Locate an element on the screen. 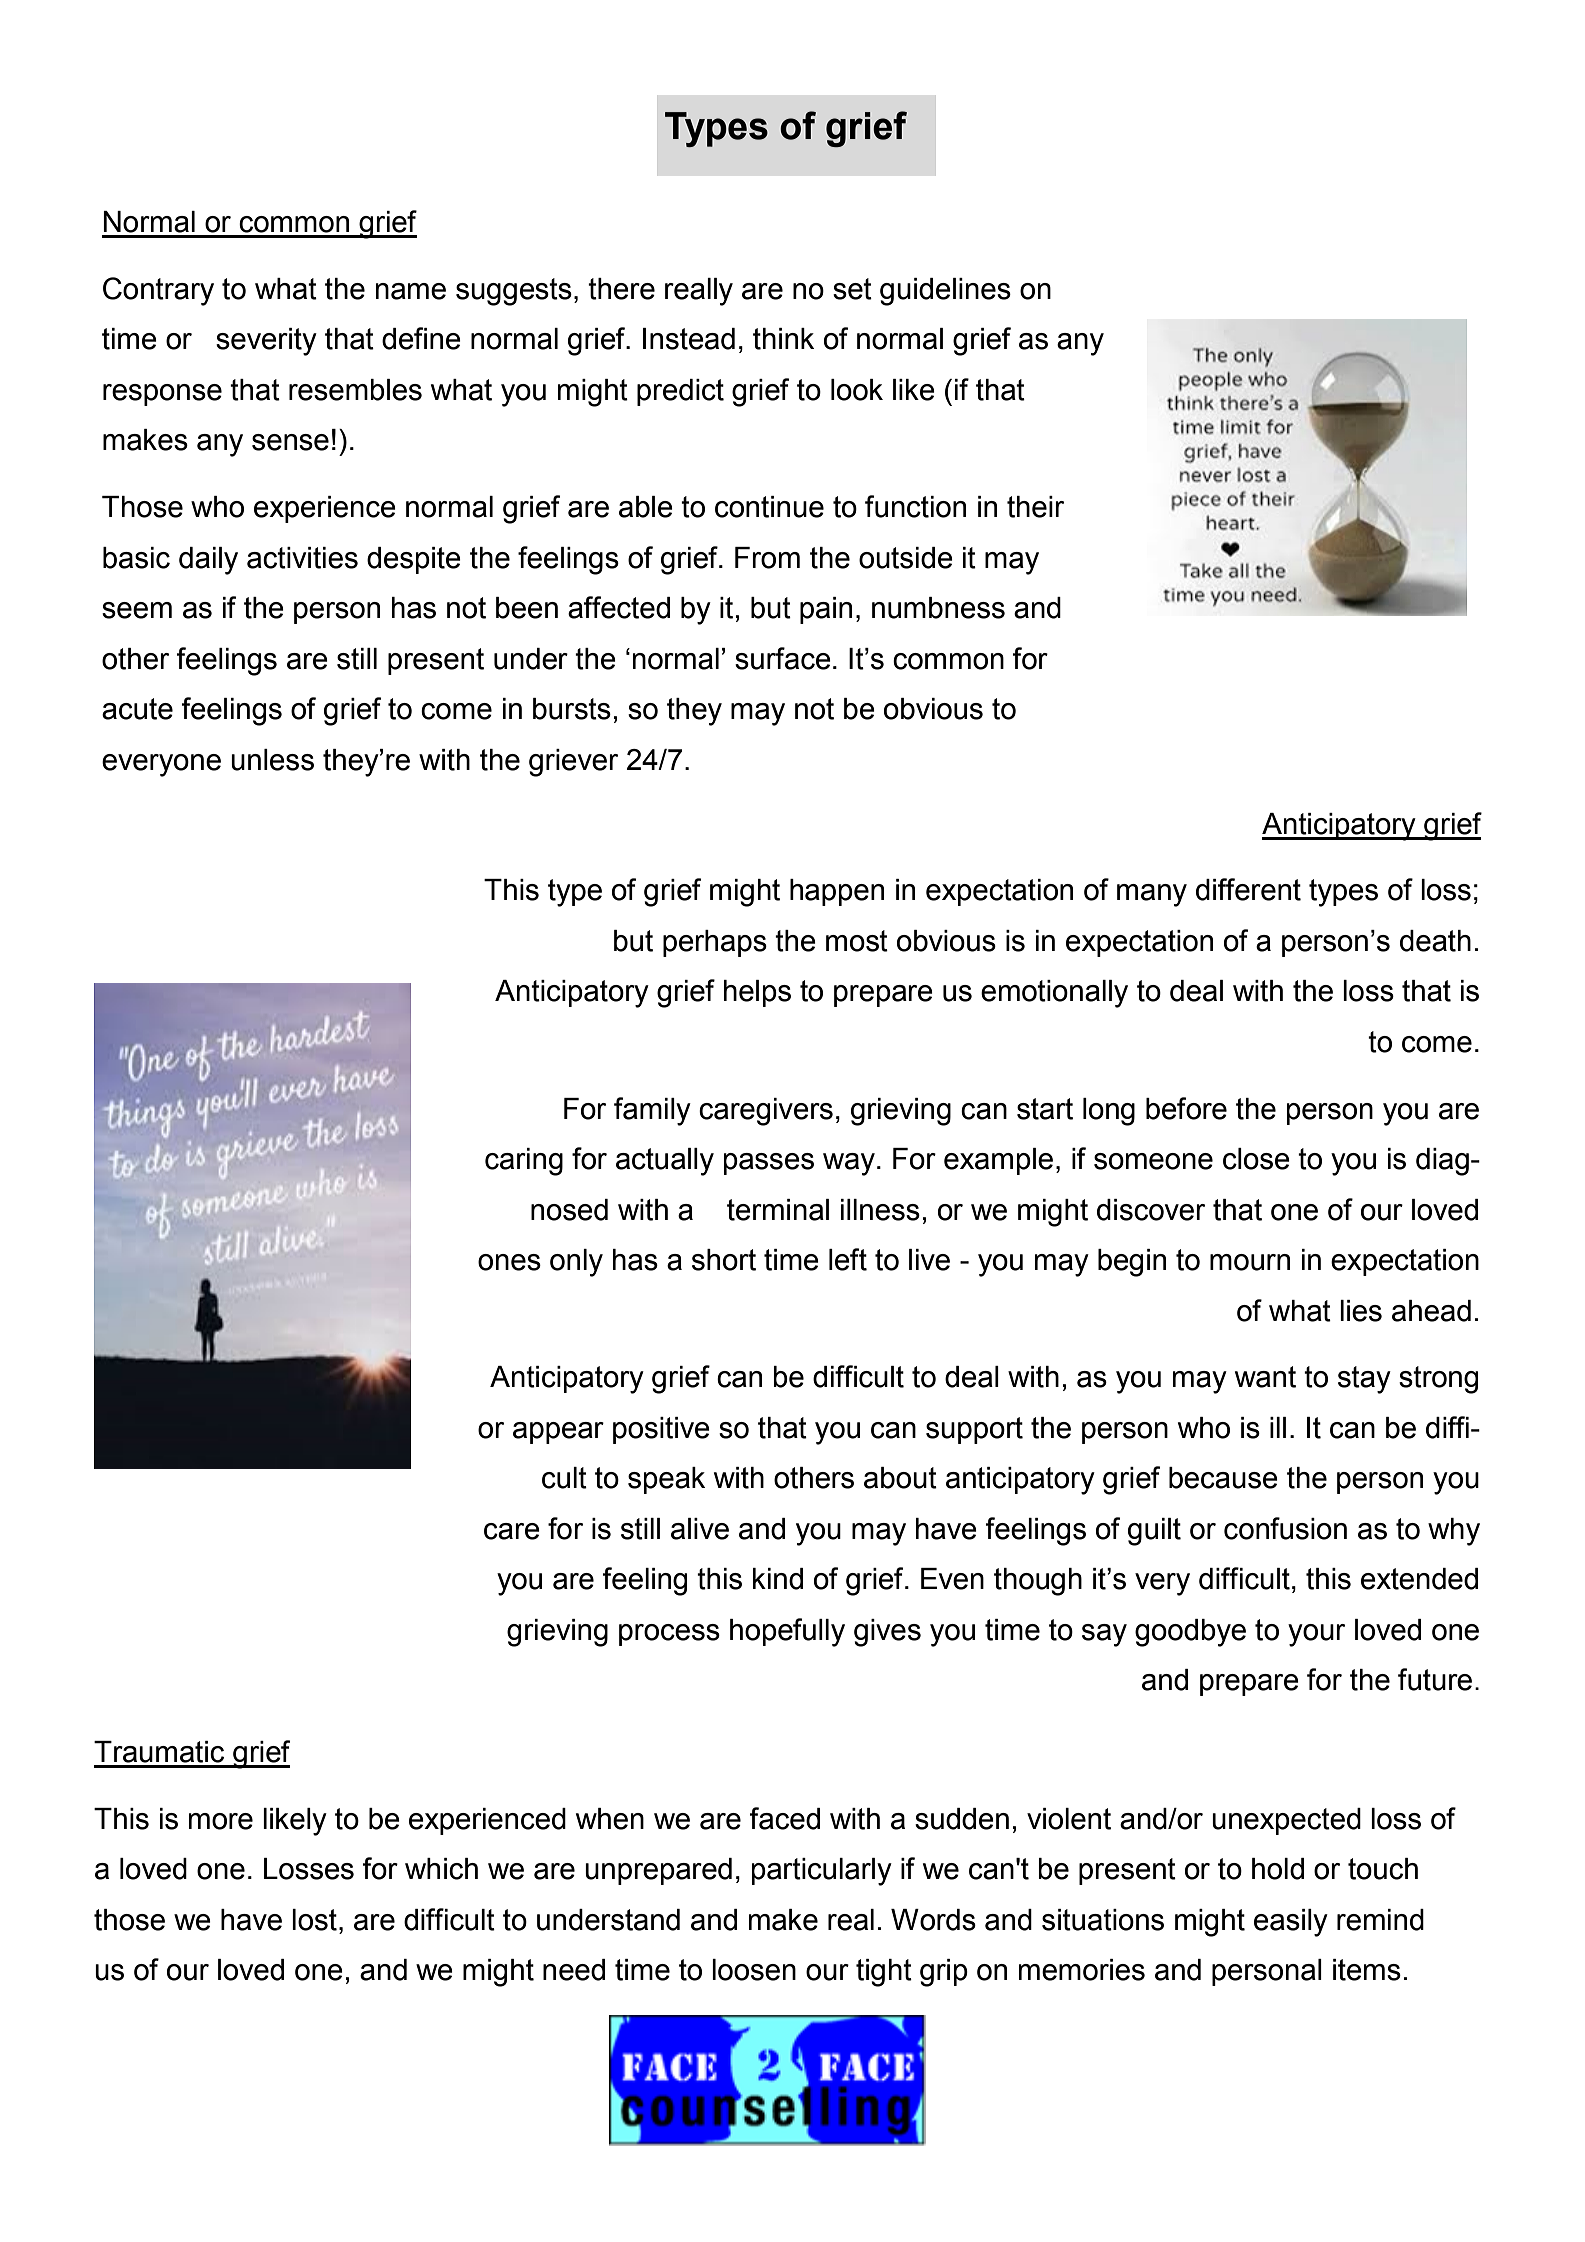 The image size is (1585, 2242). your is located at coordinates (1316, 1635).
